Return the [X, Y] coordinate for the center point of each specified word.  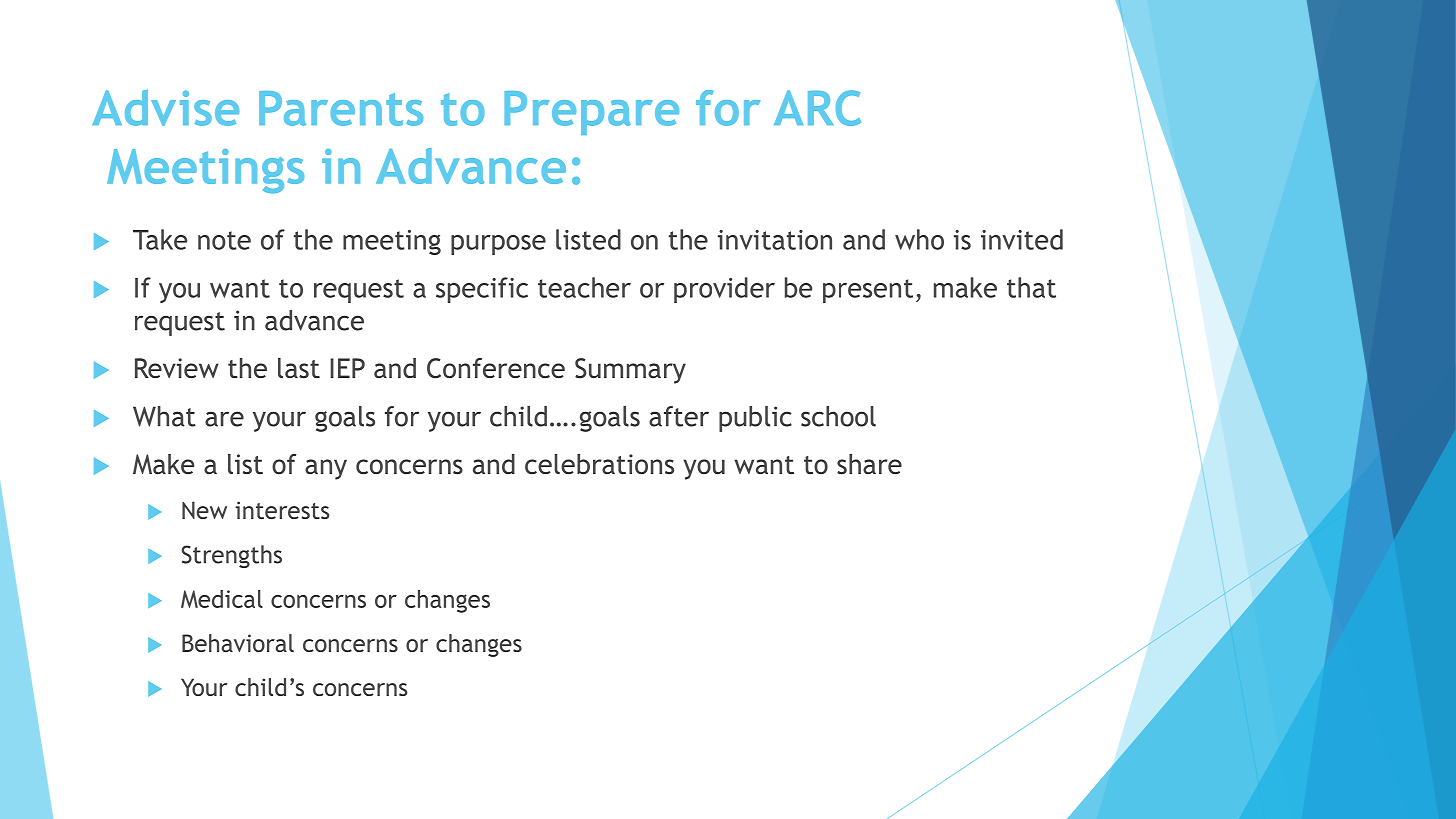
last [299, 368]
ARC [817, 108]
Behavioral [238, 643]
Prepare [591, 113]
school [838, 416]
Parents [341, 108]
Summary [630, 371]
